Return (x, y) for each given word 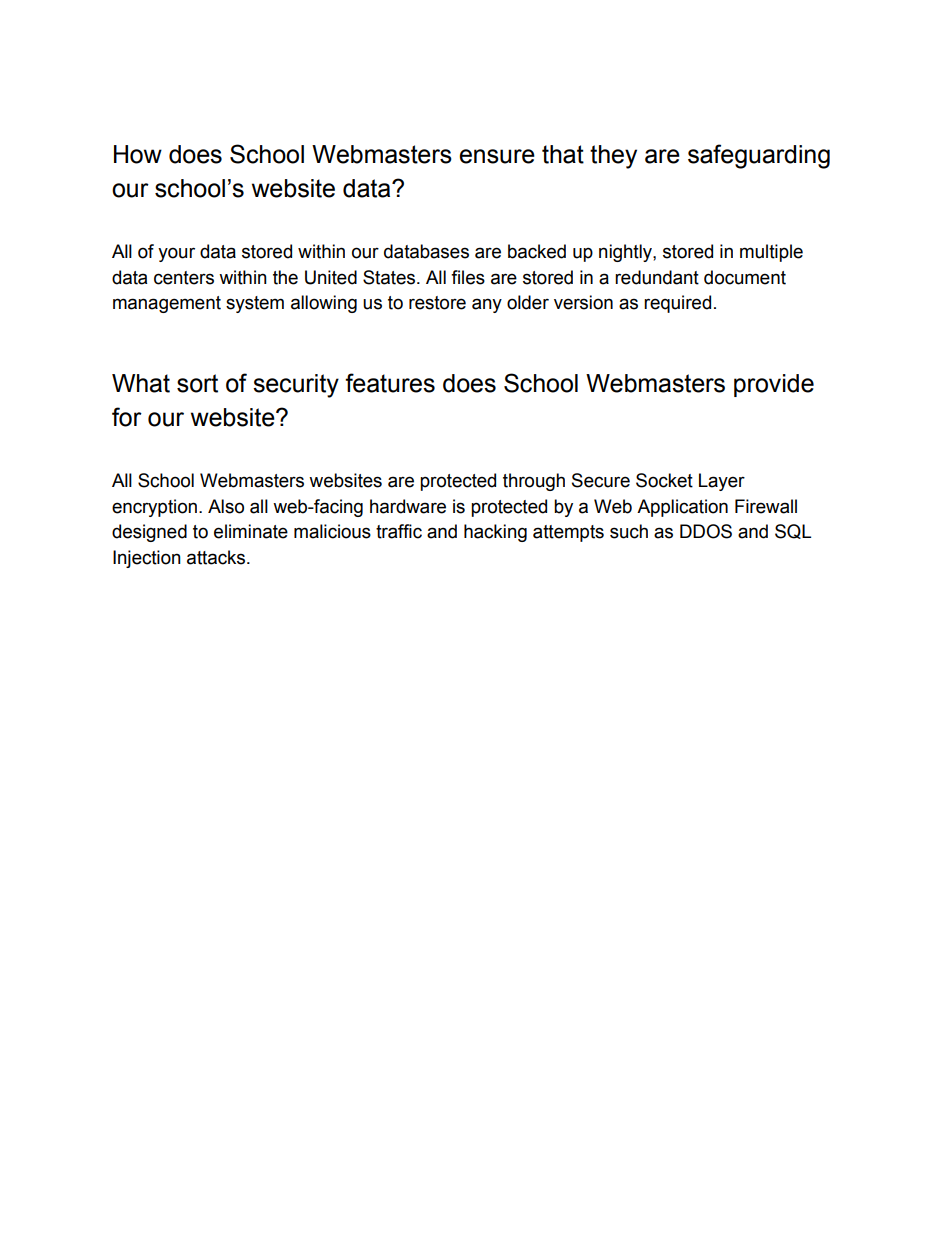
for (127, 417)
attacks (216, 557)
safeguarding (759, 156)
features (390, 383)
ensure (497, 156)
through (534, 482)
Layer (722, 482)
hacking (495, 533)
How (138, 154)
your (176, 254)
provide (774, 385)
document (745, 277)
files (468, 277)
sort (197, 383)
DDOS (706, 531)
